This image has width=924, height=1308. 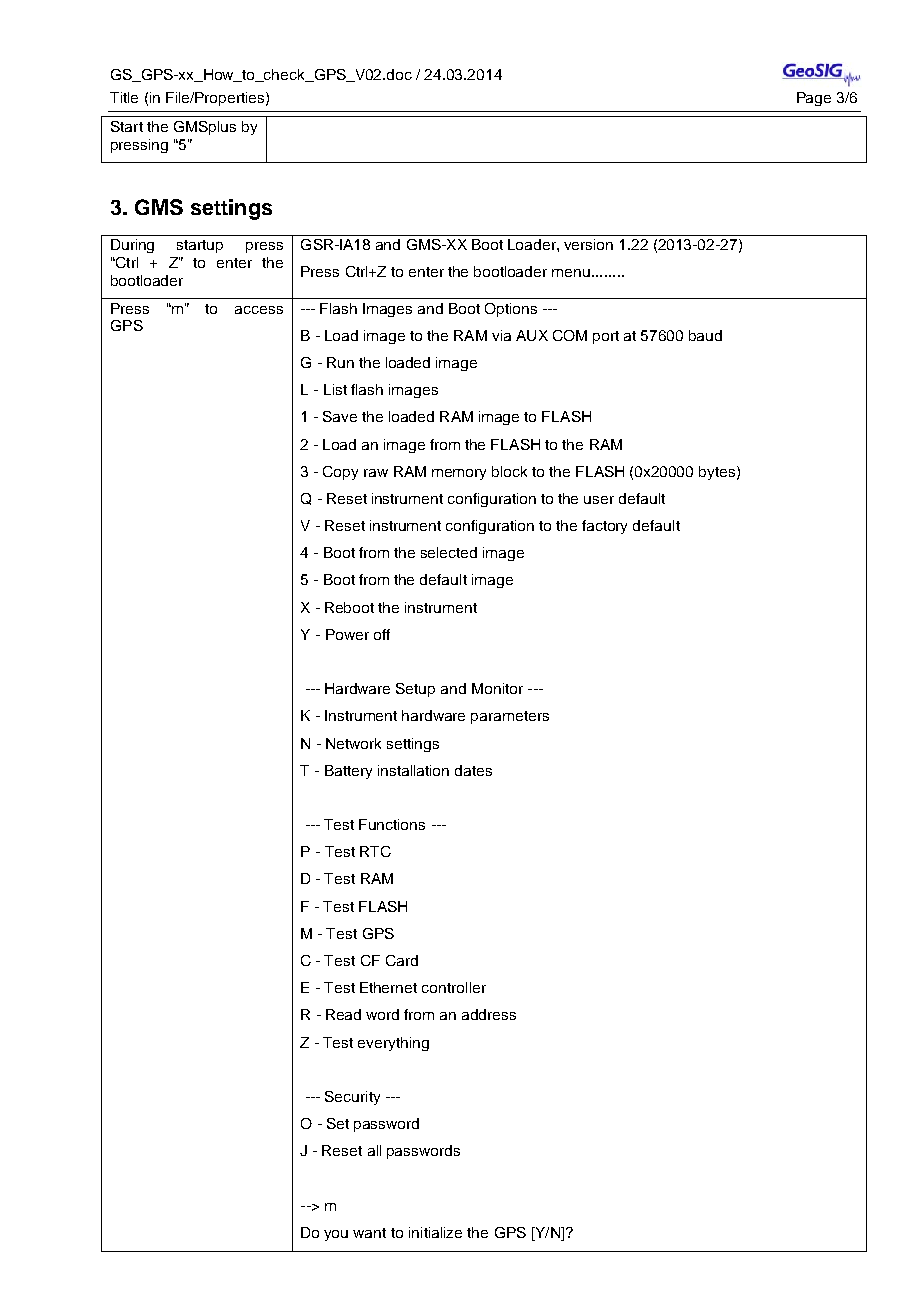 What do you see at coordinates (435, 1232) in the image?
I see `initialize` at bounding box center [435, 1232].
